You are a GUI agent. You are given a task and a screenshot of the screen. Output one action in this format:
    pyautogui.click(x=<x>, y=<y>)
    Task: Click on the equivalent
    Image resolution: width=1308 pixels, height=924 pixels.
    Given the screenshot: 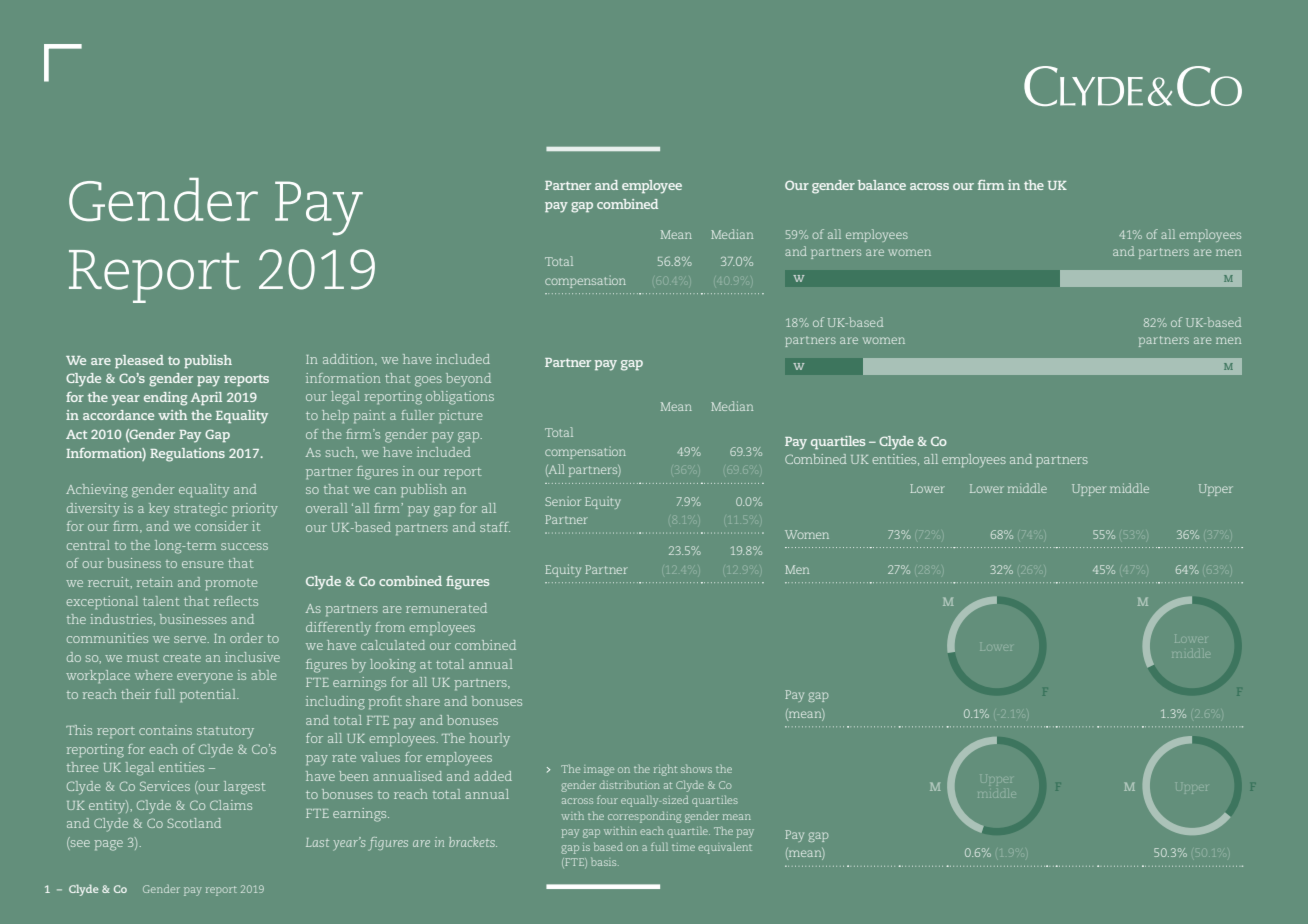 What is the action you would take?
    pyautogui.click(x=725, y=848)
